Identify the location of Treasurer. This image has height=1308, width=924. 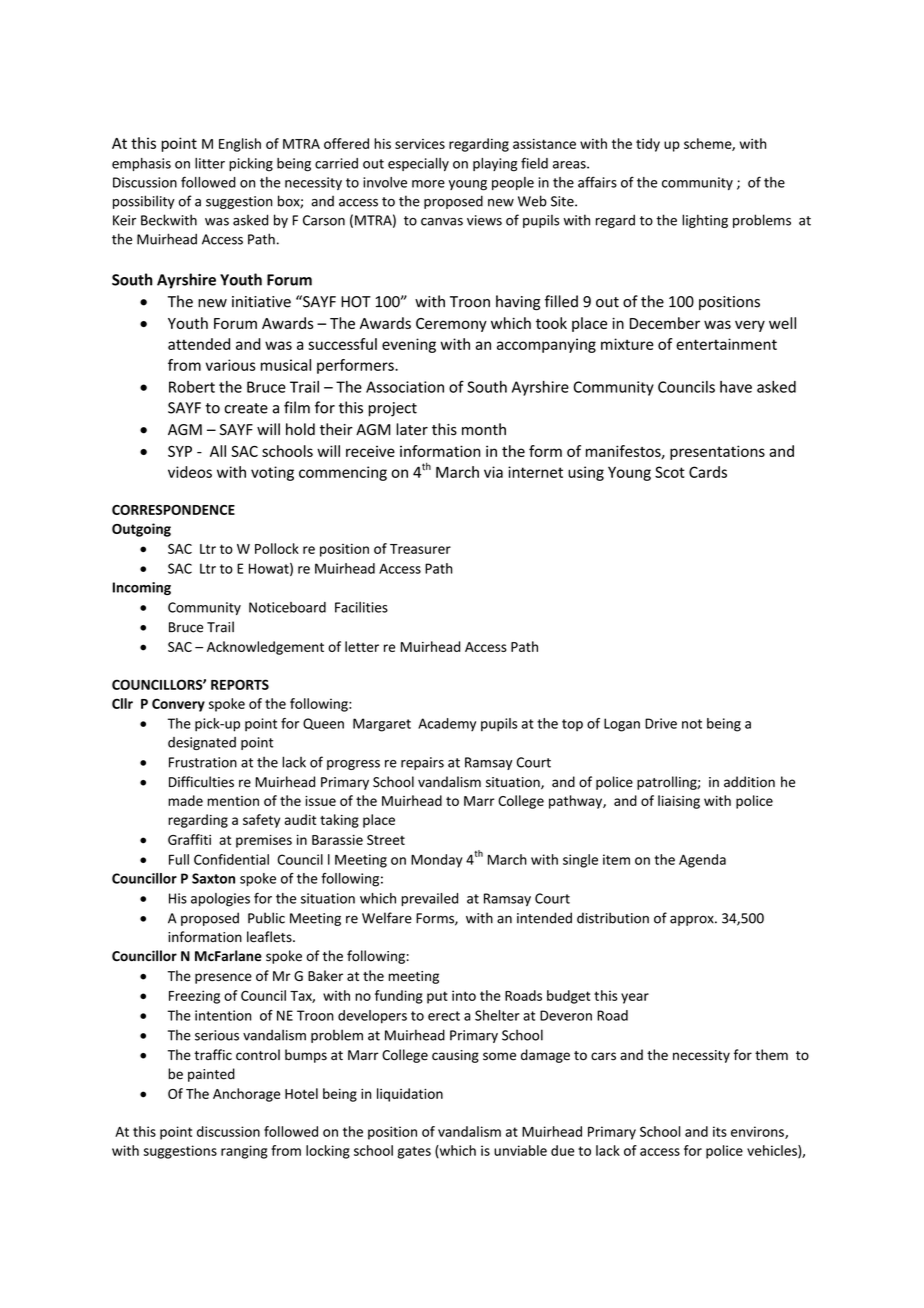
(420, 549).
